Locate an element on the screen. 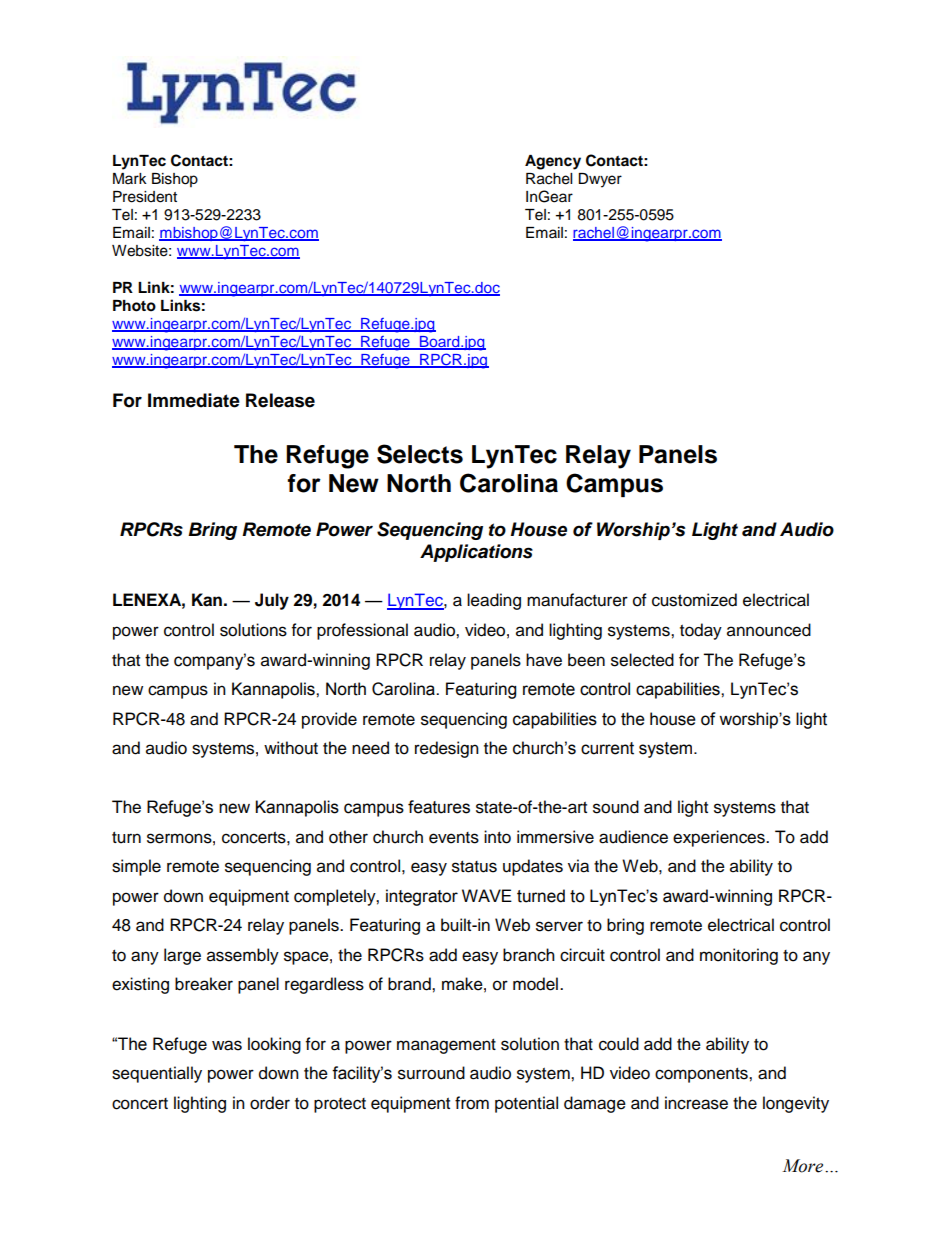 The height and width of the screenshot is (1233, 952). Agency is located at coordinates (553, 162).
